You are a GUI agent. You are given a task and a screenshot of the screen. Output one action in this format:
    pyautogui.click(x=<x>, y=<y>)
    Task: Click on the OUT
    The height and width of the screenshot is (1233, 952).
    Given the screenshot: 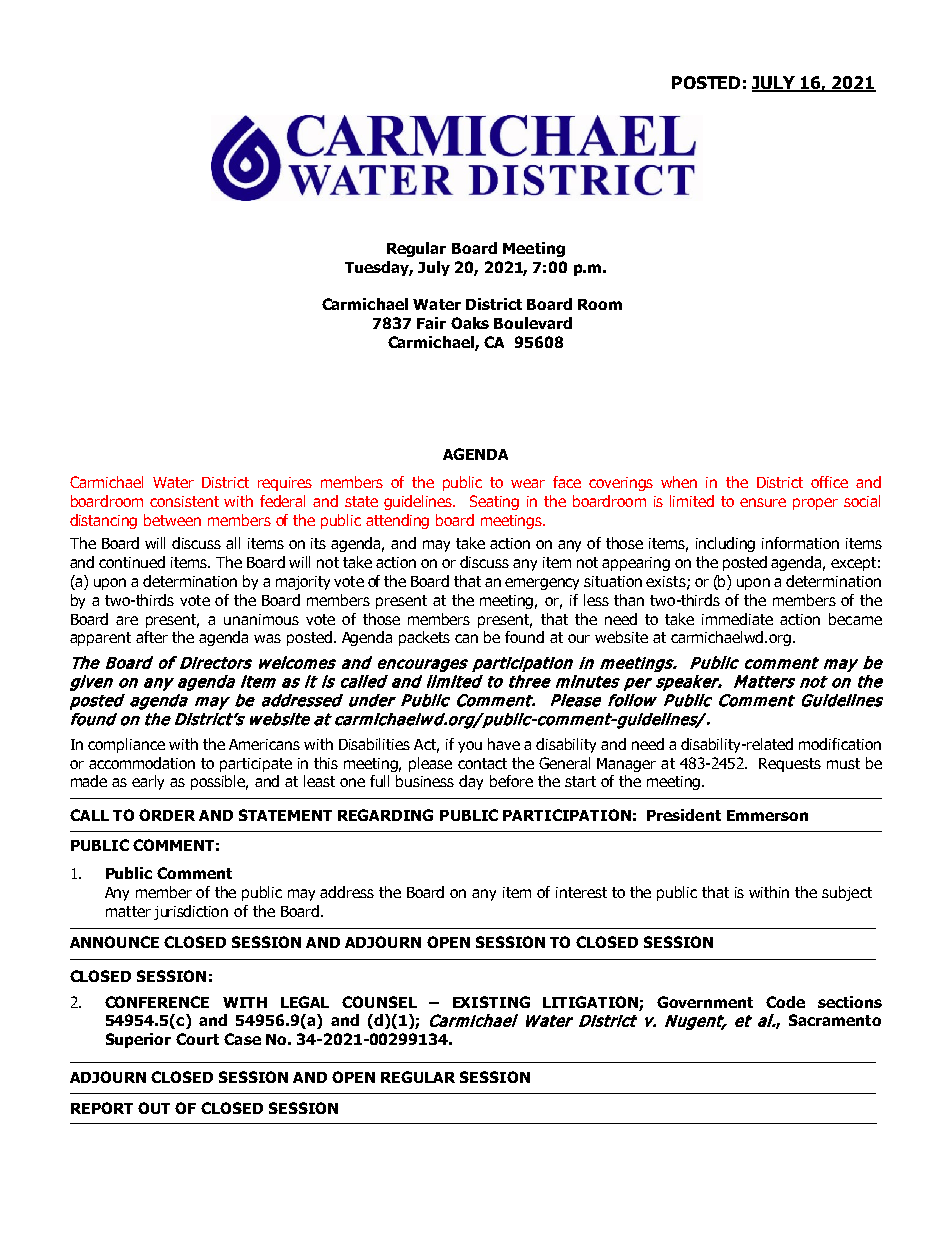 What is the action you would take?
    pyautogui.click(x=154, y=1108)
